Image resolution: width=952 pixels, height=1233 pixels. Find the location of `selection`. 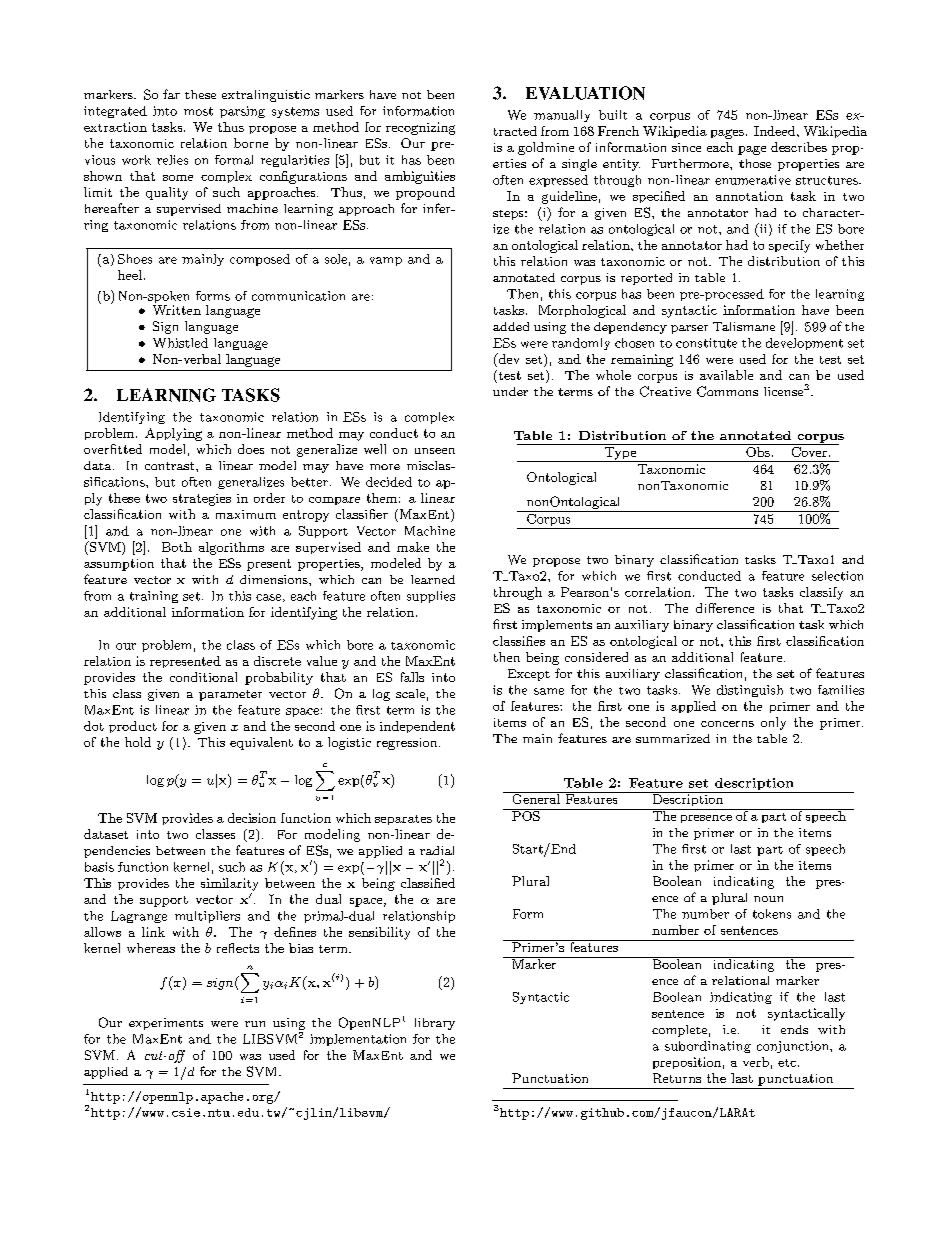

selection is located at coordinates (837, 576).
